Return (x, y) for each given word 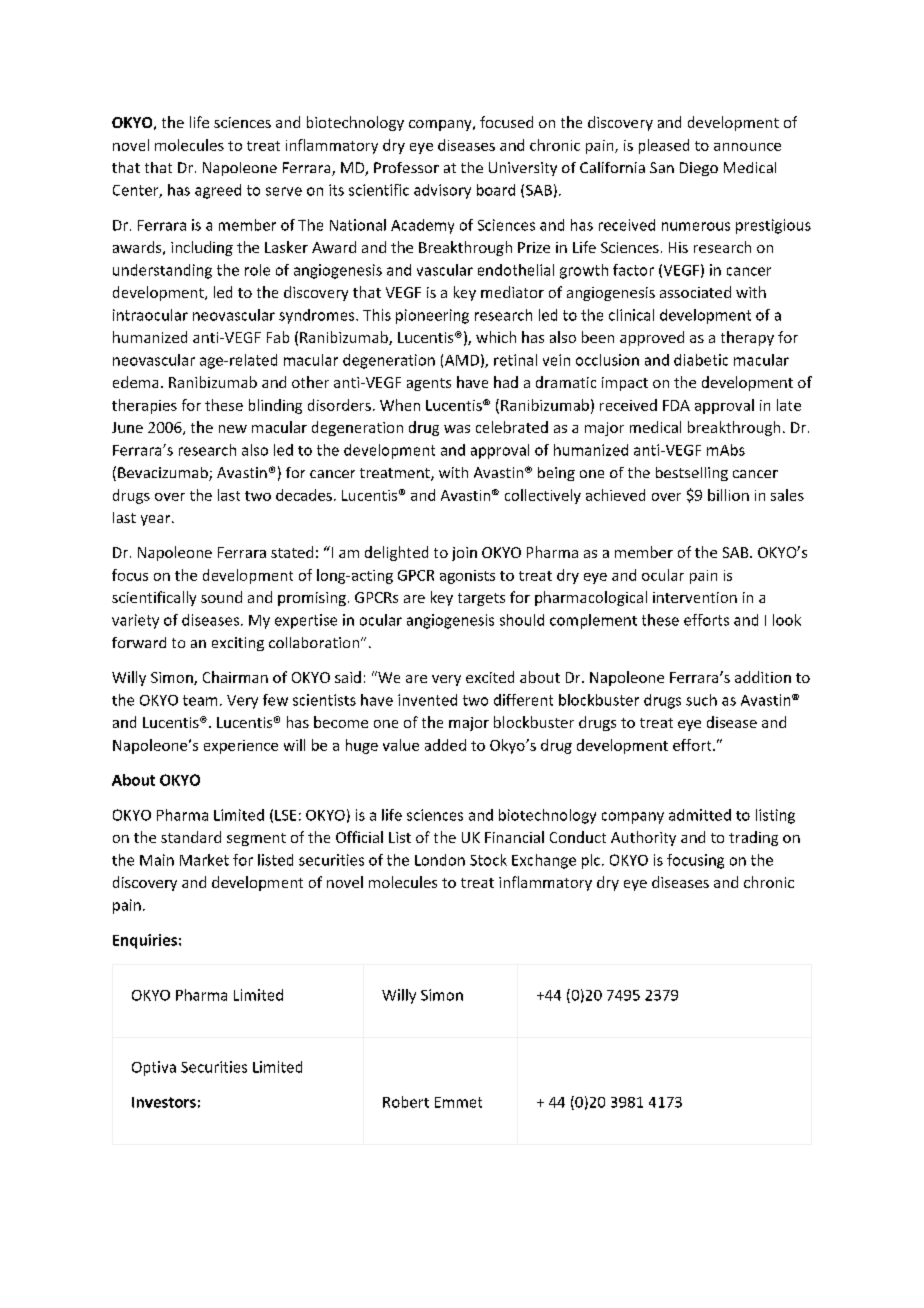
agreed (218, 191)
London (440, 860)
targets (481, 599)
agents (429, 384)
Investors (164, 1102)
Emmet (458, 1102)
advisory (442, 191)
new (233, 429)
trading (753, 838)
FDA (676, 405)
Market (204, 860)
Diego (699, 169)
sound (221, 597)
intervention (695, 597)
